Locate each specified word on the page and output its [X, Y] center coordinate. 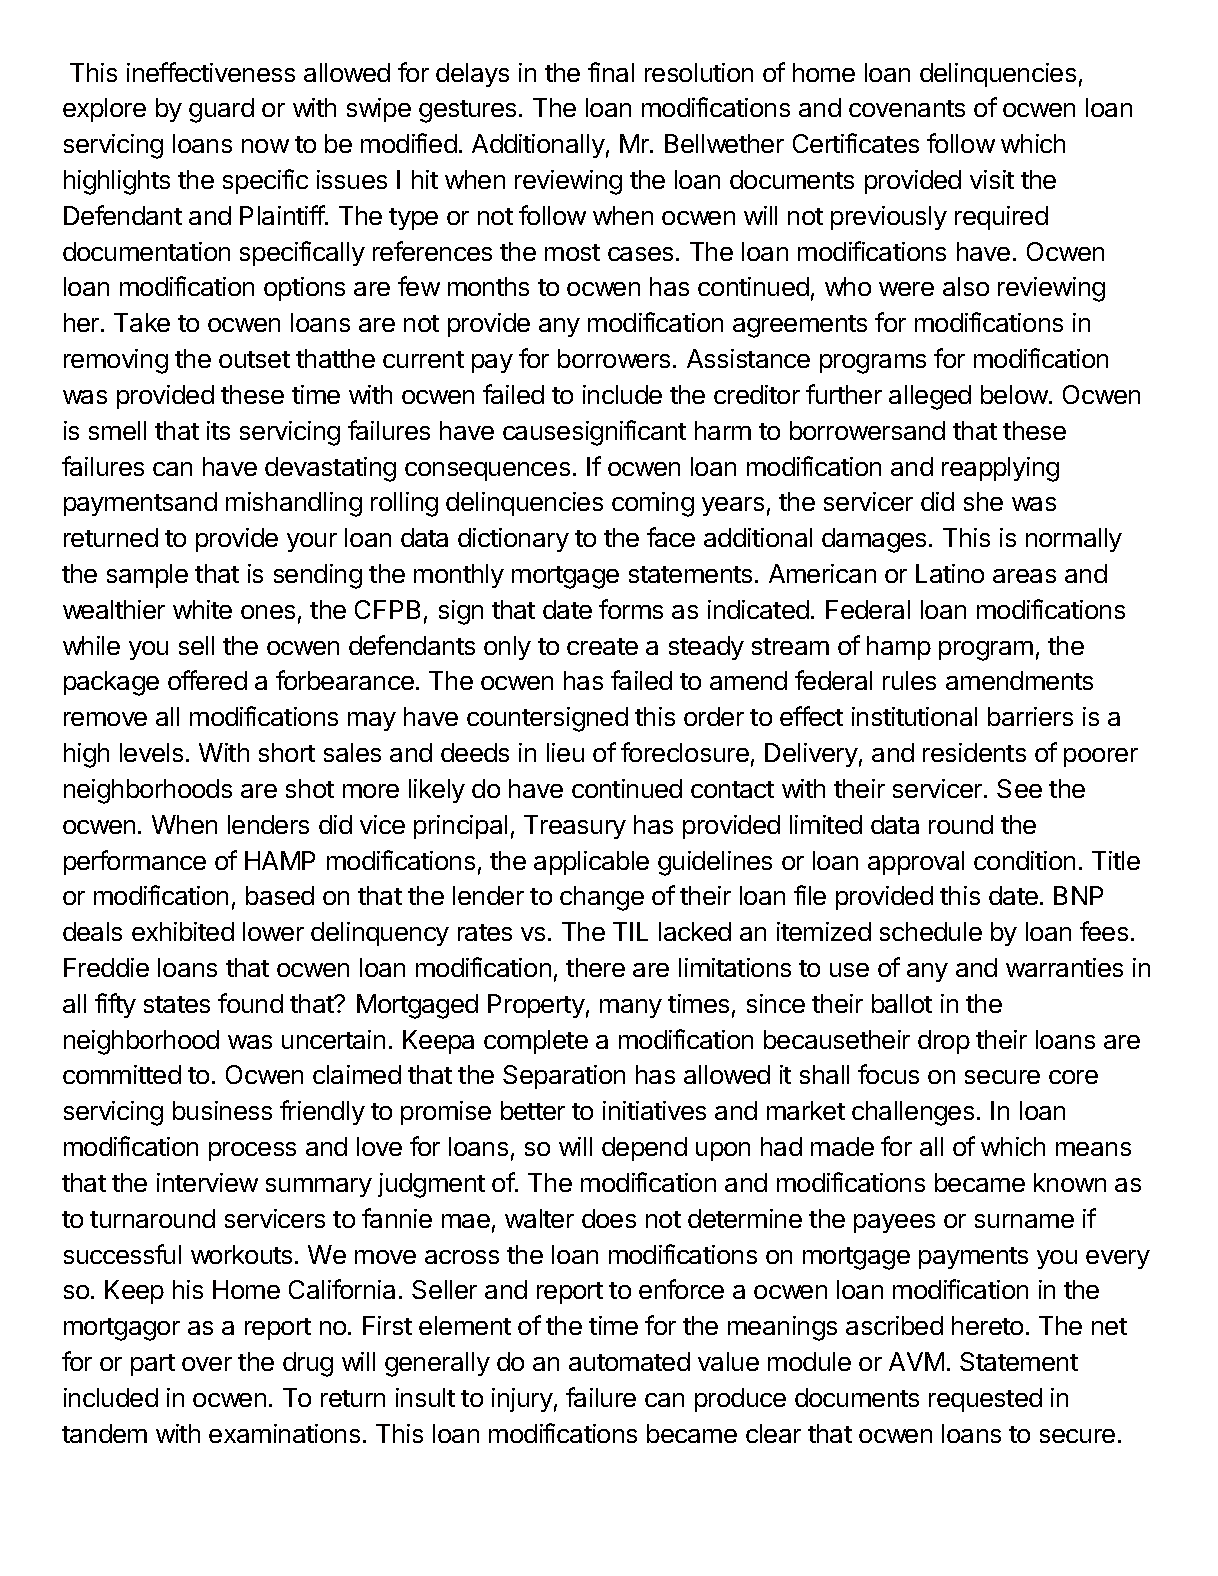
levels [151, 752]
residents [974, 752]
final [611, 72]
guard [221, 110]
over [207, 1364]
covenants [907, 108]
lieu [565, 752]
